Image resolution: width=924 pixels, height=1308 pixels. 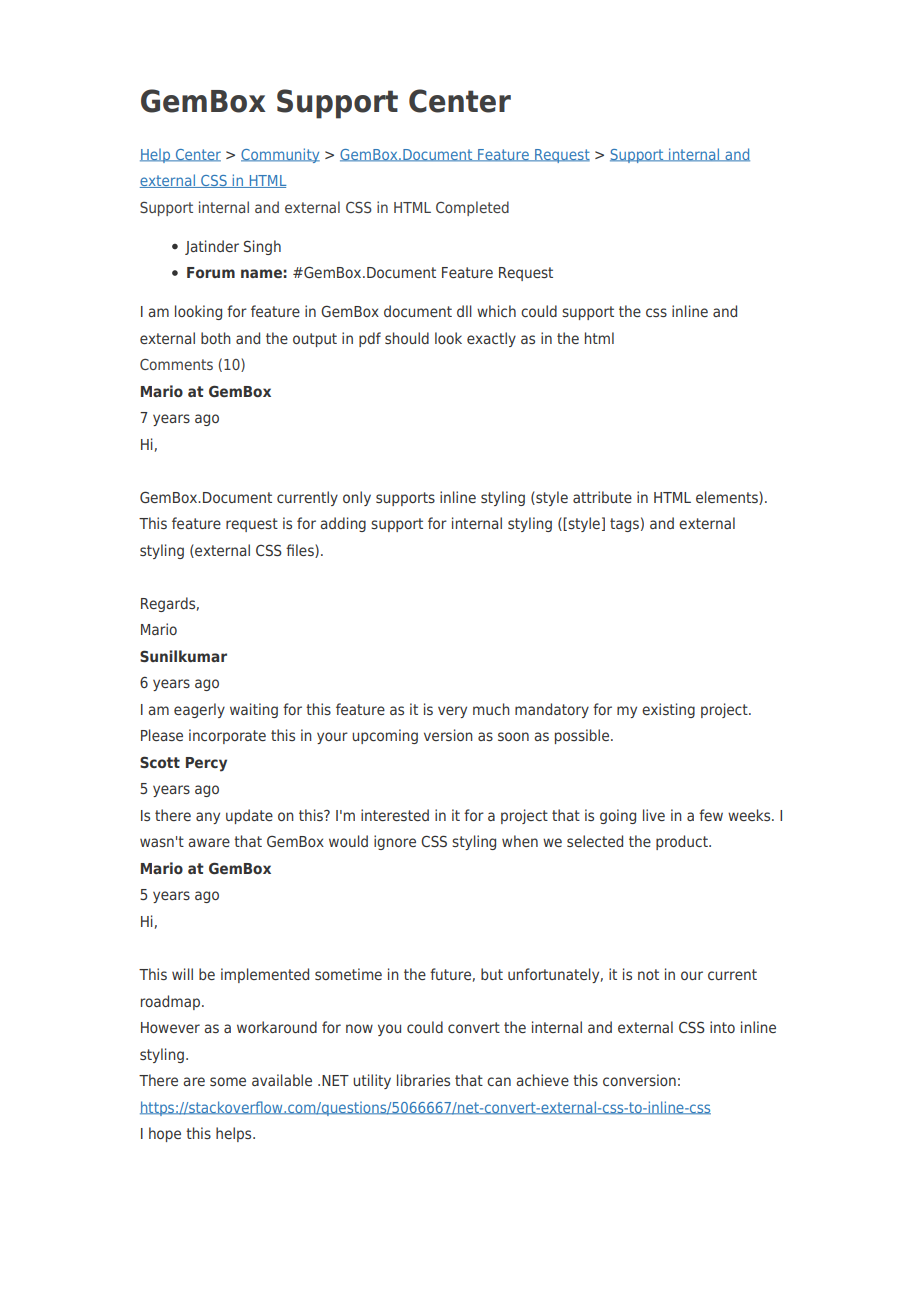 What do you see at coordinates (728, 498) in the screenshot?
I see `elements` at bounding box center [728, 498].
